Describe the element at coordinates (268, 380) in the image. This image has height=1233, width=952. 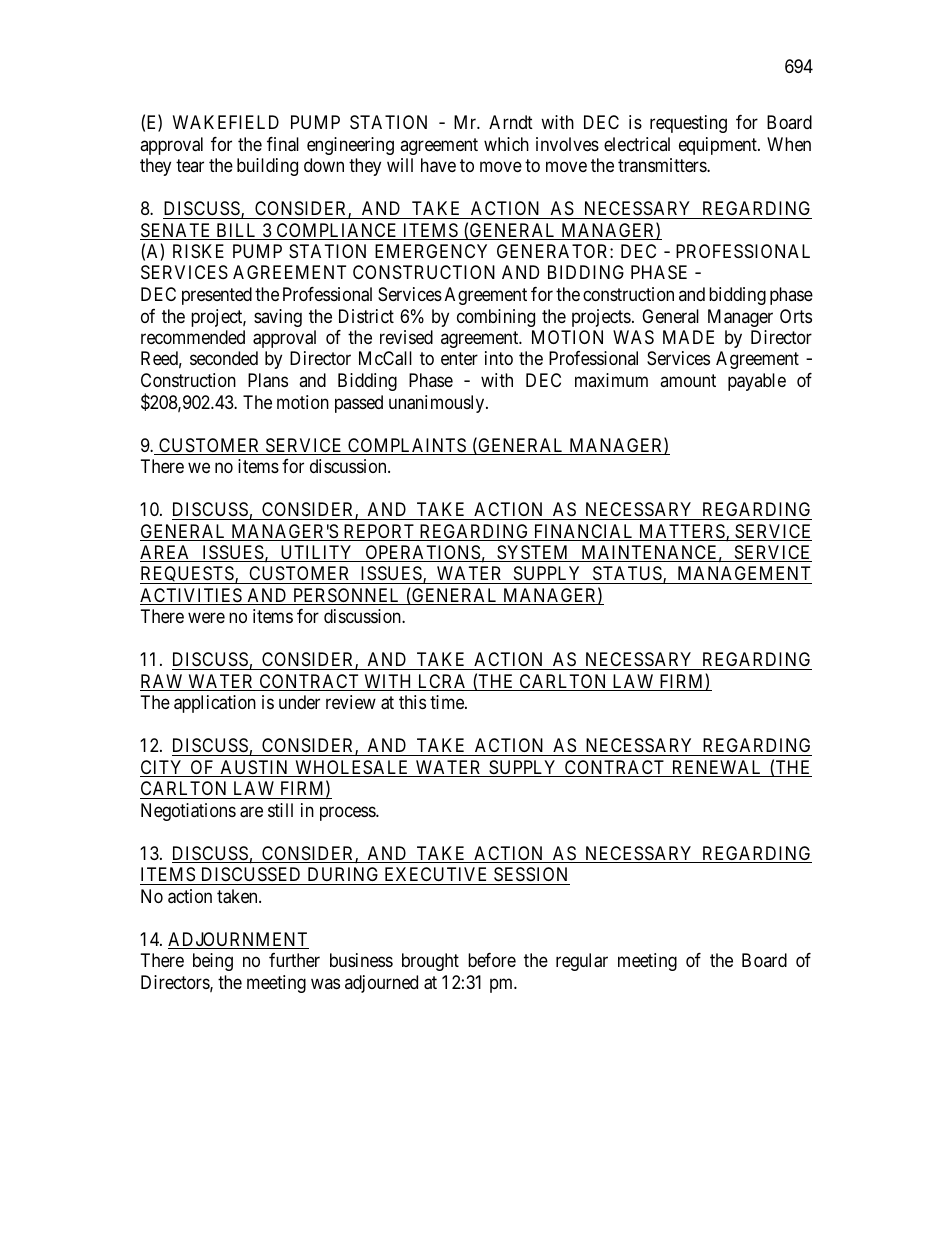
I see `Plans` at that location.
